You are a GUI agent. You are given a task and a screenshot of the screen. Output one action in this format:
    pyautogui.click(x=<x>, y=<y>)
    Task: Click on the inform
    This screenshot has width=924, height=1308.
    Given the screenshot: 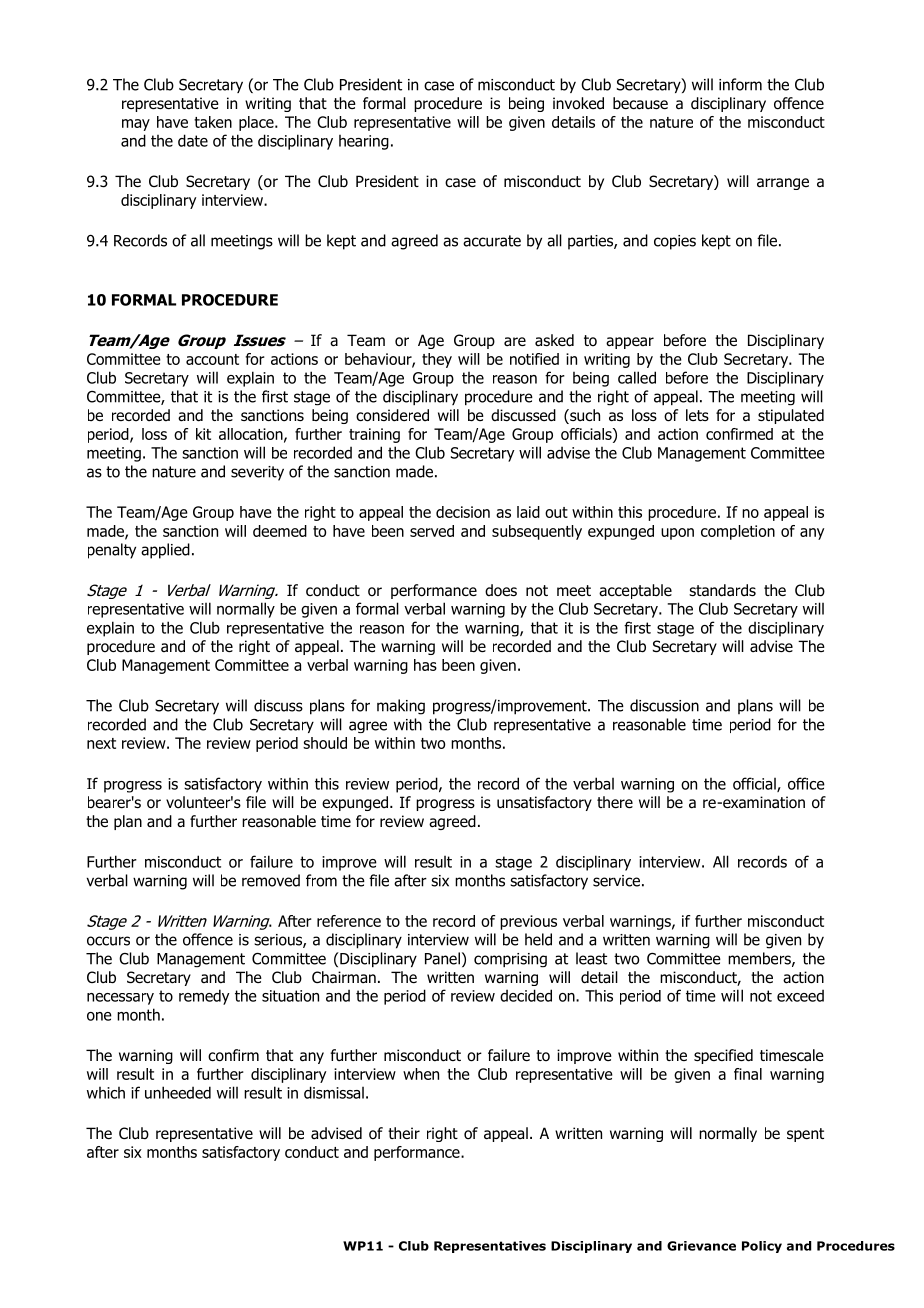 What is the action you would take?
    pyautogui.click(x=740, y=84)
